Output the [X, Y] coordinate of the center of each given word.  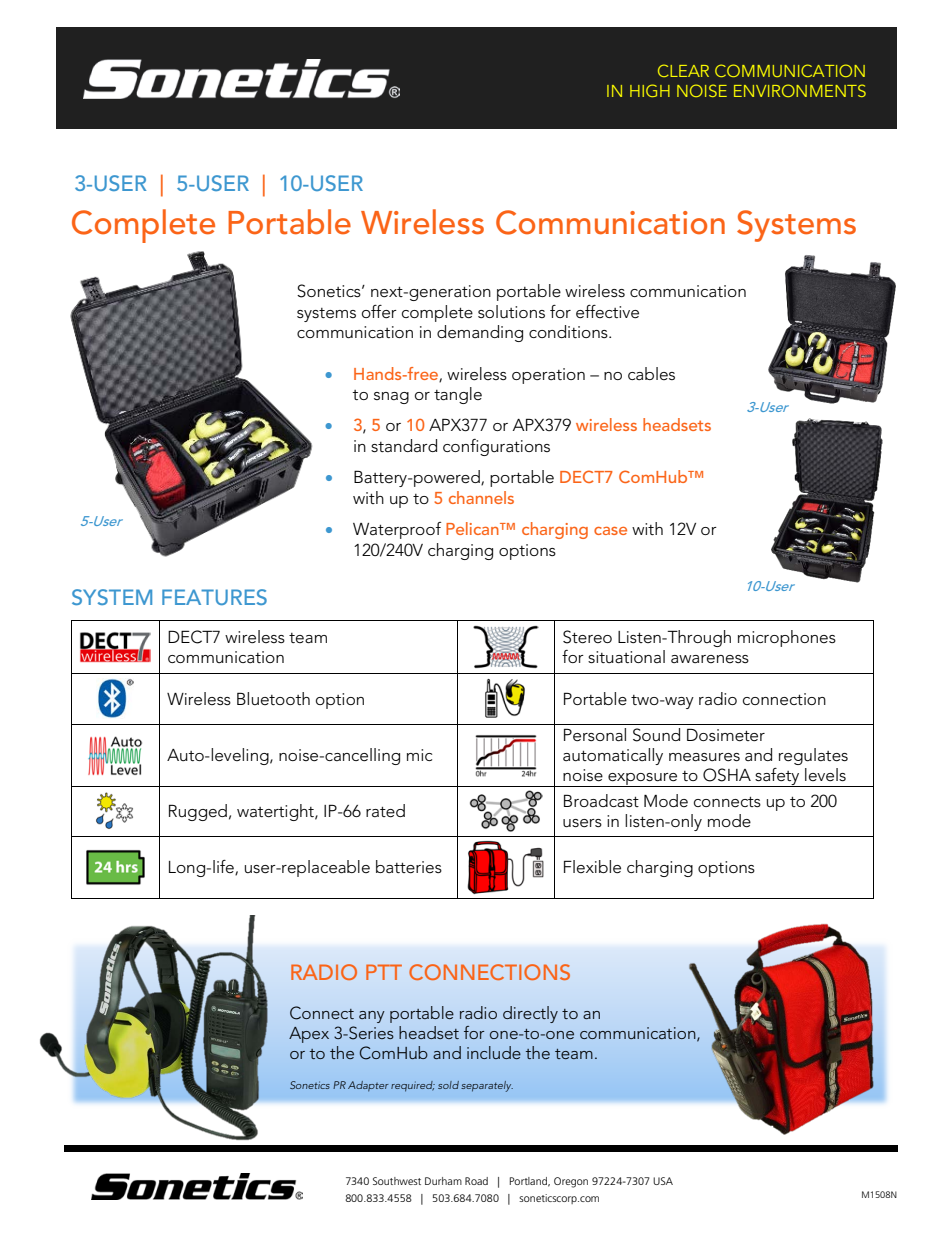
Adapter [368, 1086]
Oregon [571, 1182]
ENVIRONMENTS [800, 90]
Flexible [592, 867]
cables [651, 373]
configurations [496, 447]
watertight [276, 812]
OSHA [727, 775]
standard [404, 445]
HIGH [650, 90]
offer [379, 312]
